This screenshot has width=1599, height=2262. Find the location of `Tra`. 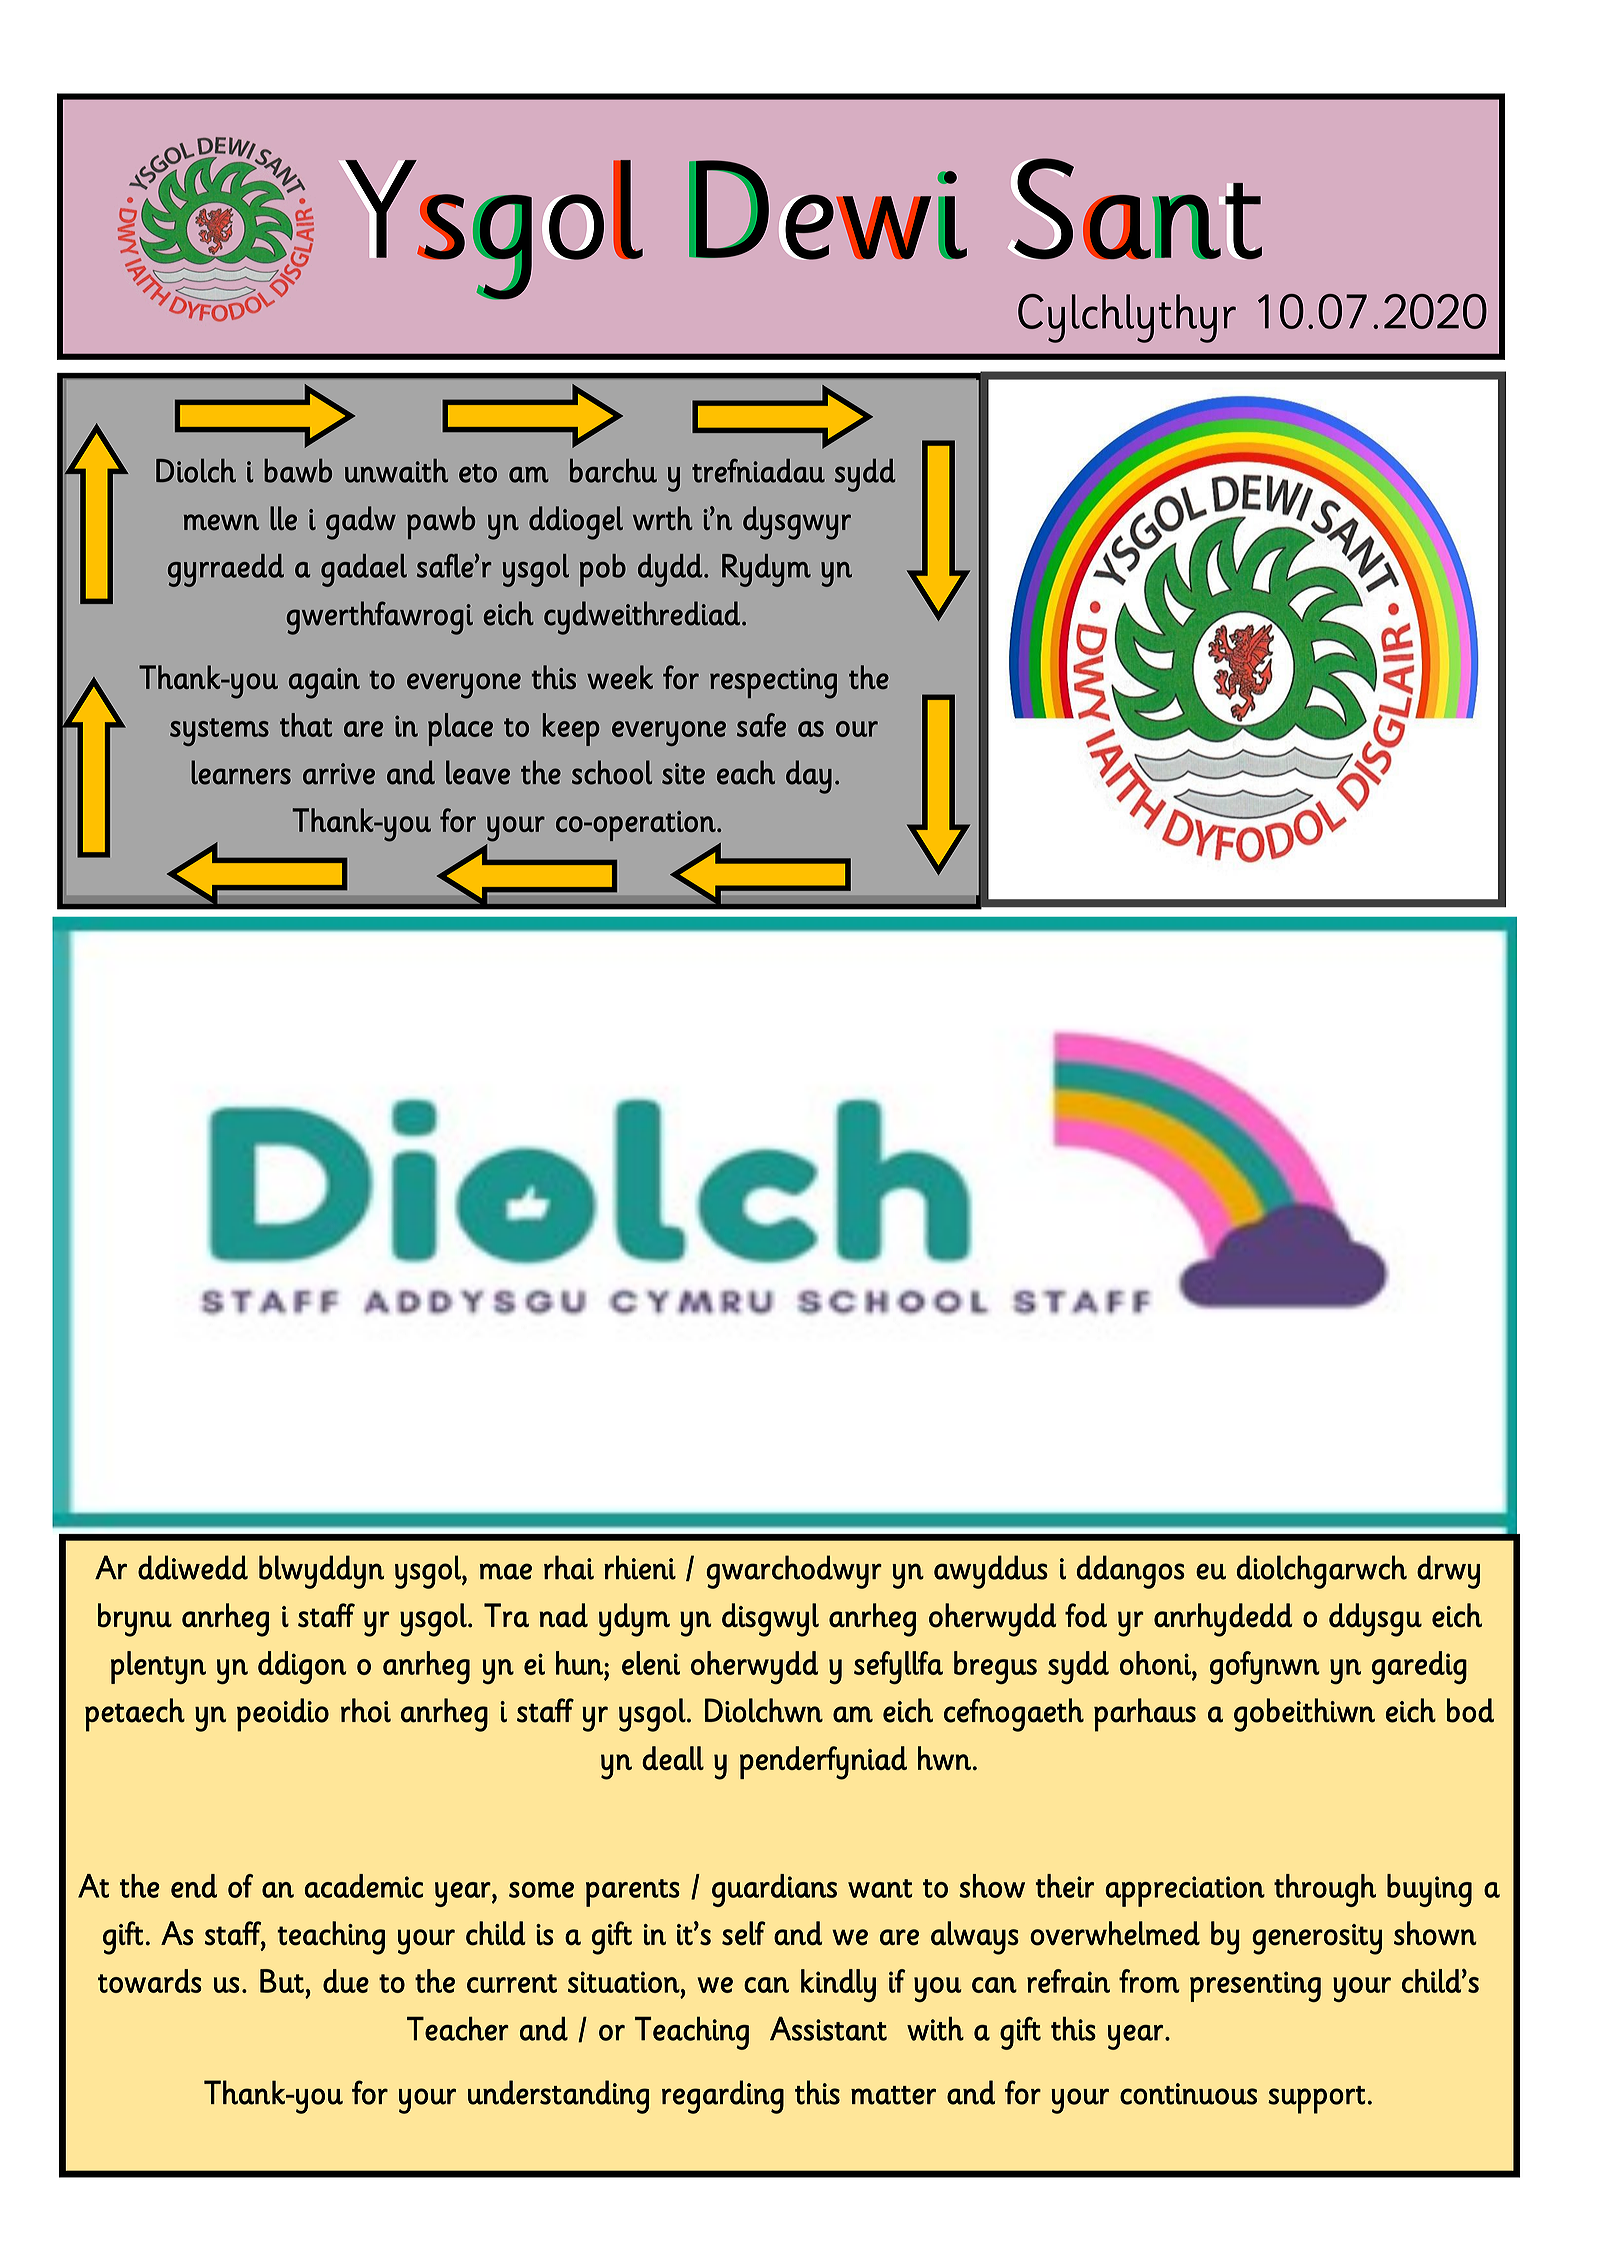

Tra is located at coordinates (506, 1615).
